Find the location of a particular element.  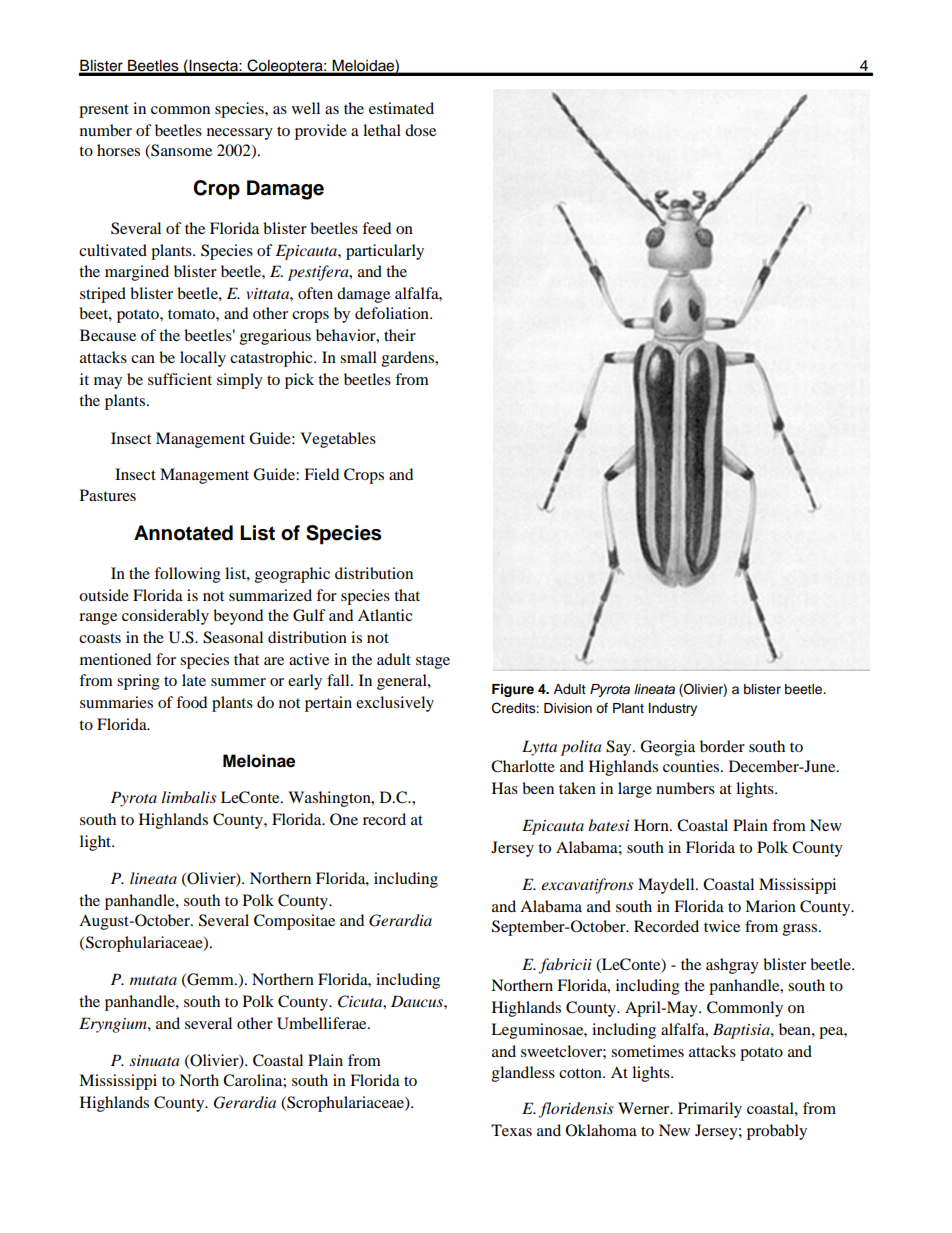

Industry is located at coordinates (673, 709).
